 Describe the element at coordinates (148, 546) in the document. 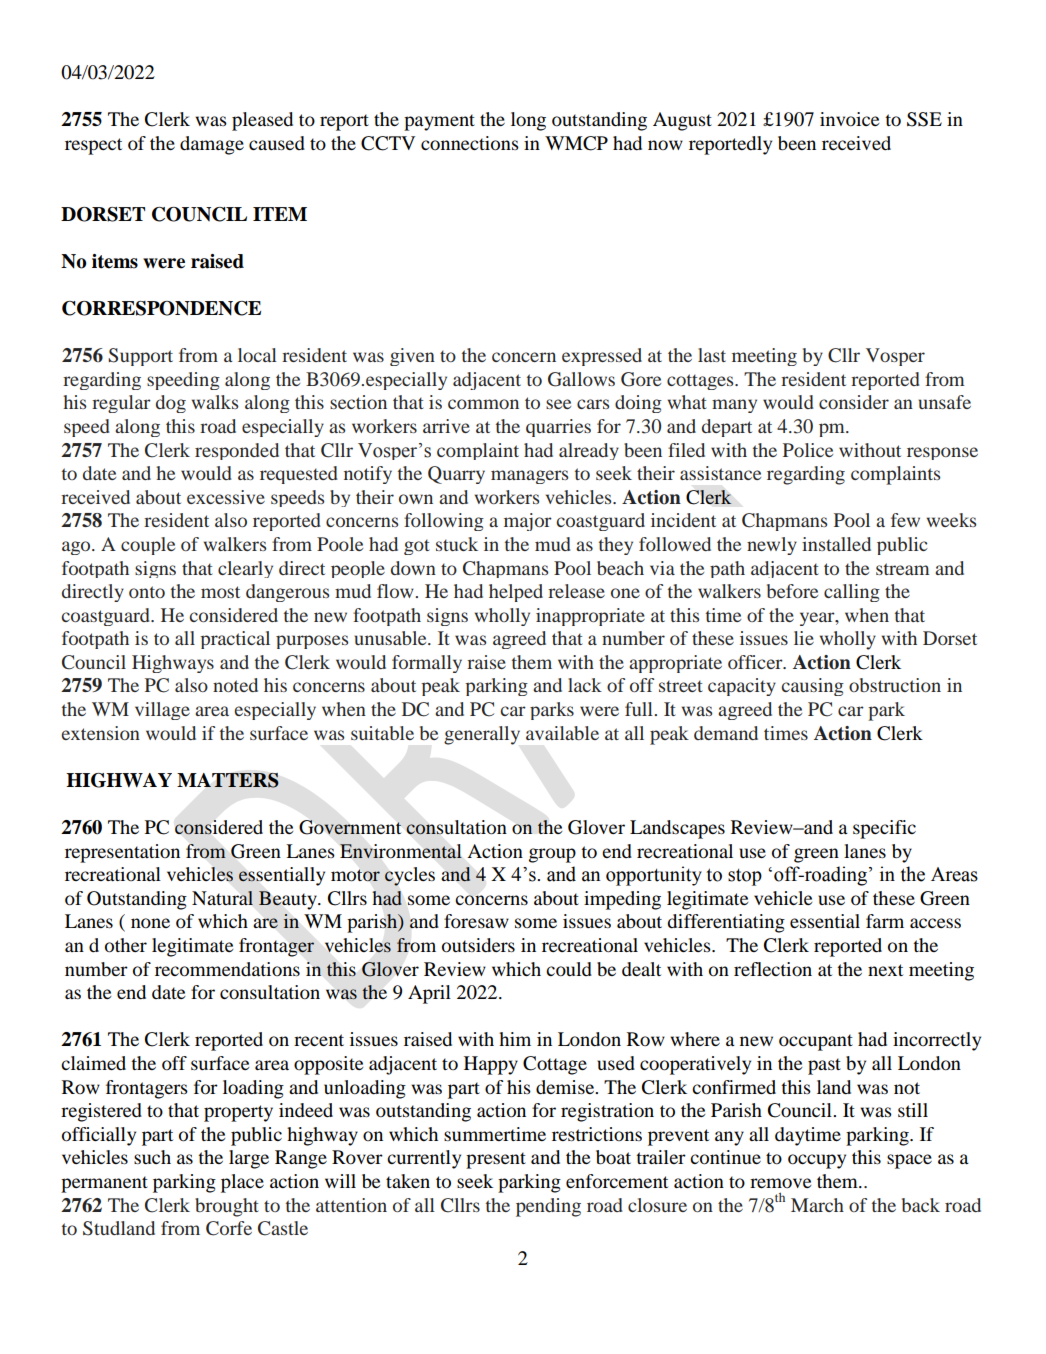

I see `couple` at that location.
